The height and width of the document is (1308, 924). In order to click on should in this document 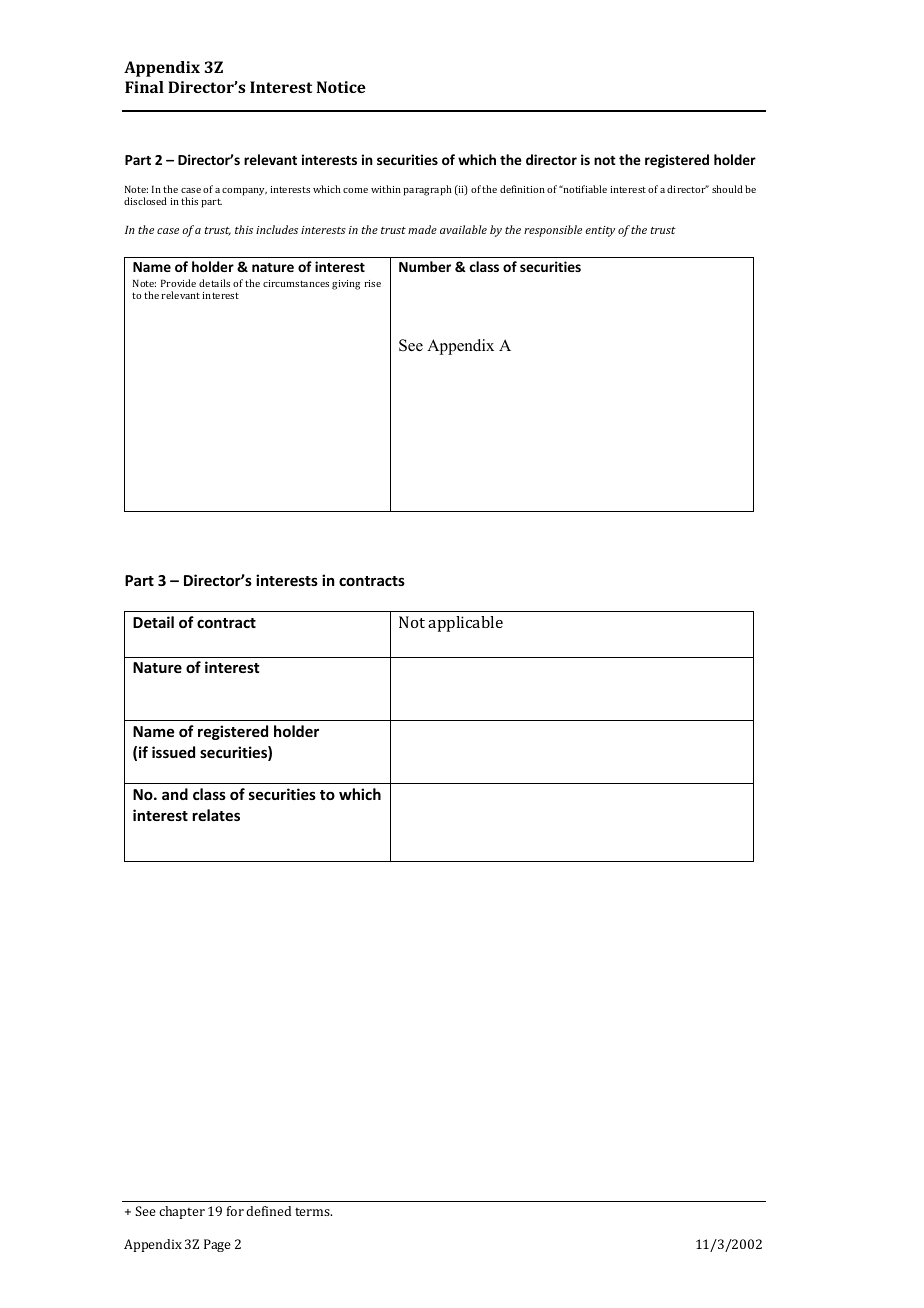, I will do `click(727, 189)`.
